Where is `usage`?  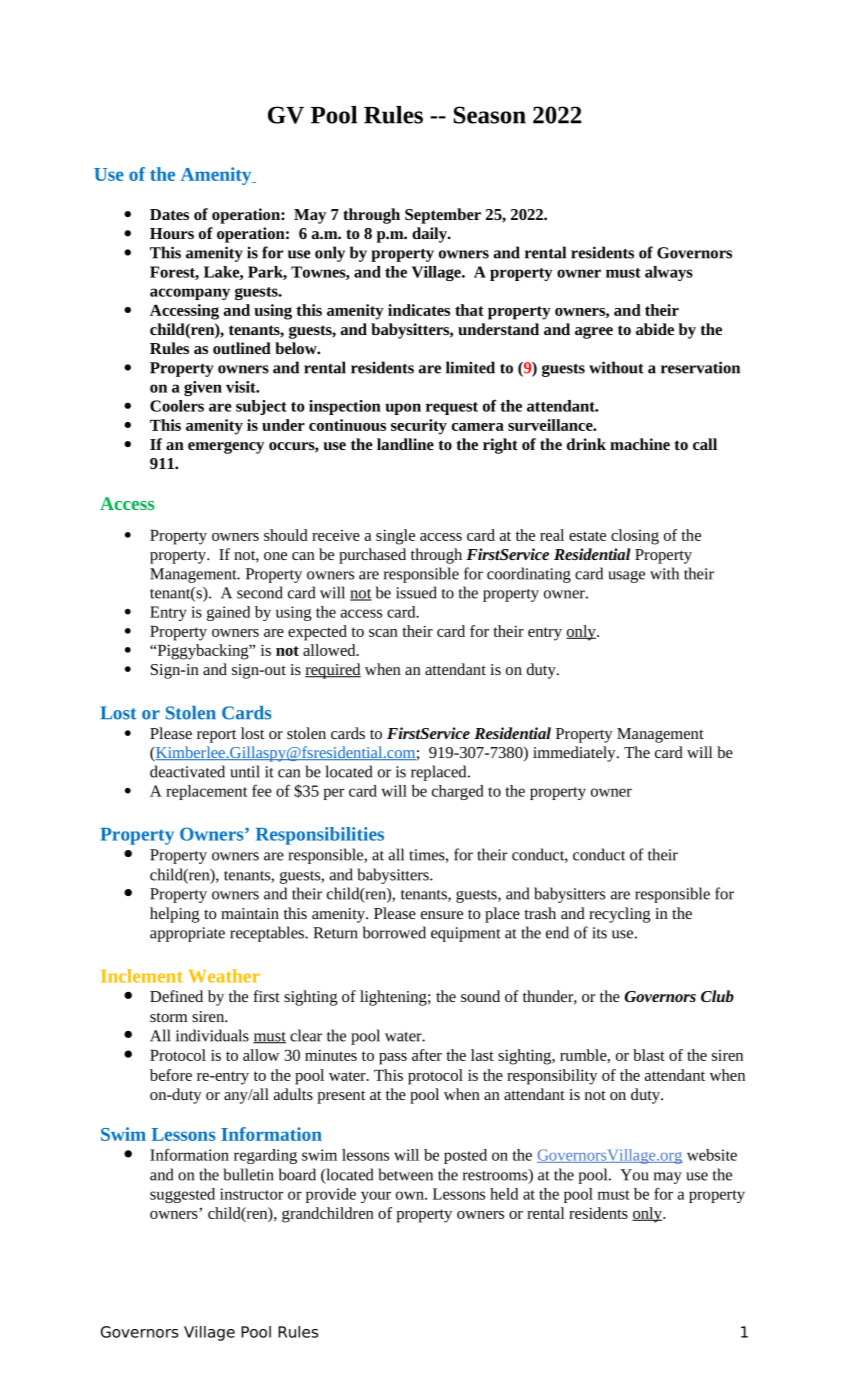 usage is located at coordinates (626, 577).
